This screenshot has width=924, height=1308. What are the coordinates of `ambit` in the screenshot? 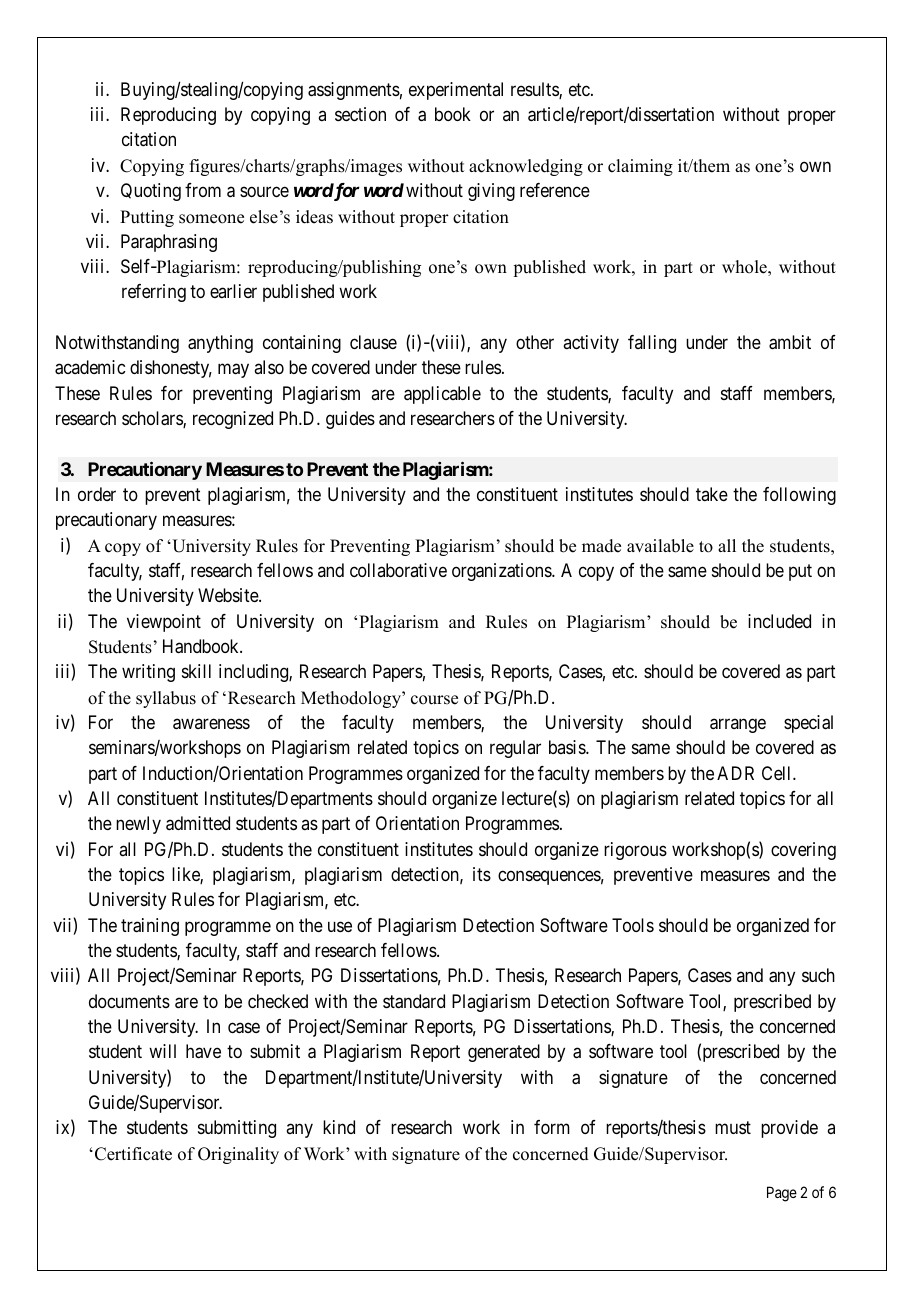 It's located at (790, 342).
